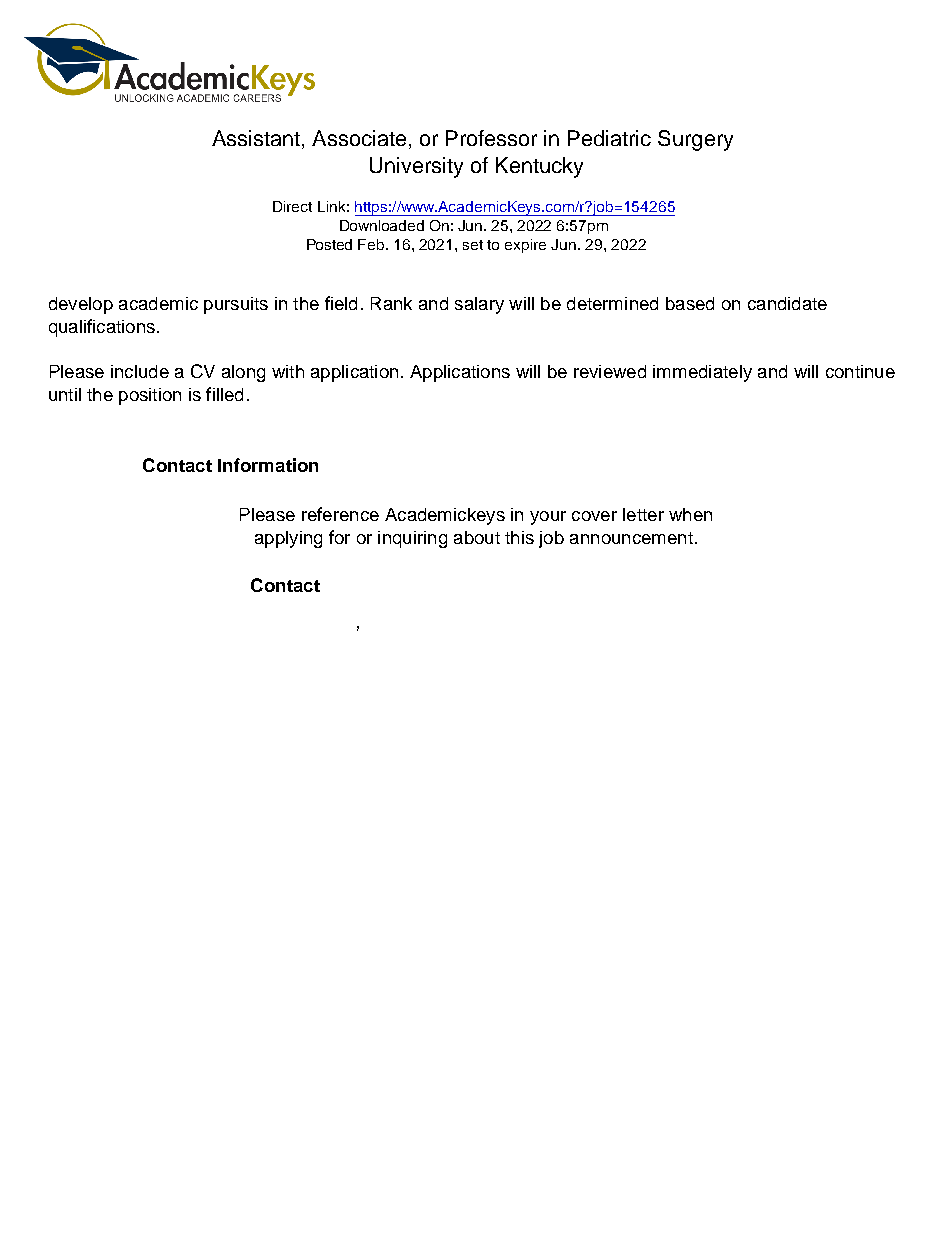 The width and height of the image is (952, 1233). What do you see at coordinates (102, 328) in the image?
I see `qualifications` at bounding box center [102, 328].
